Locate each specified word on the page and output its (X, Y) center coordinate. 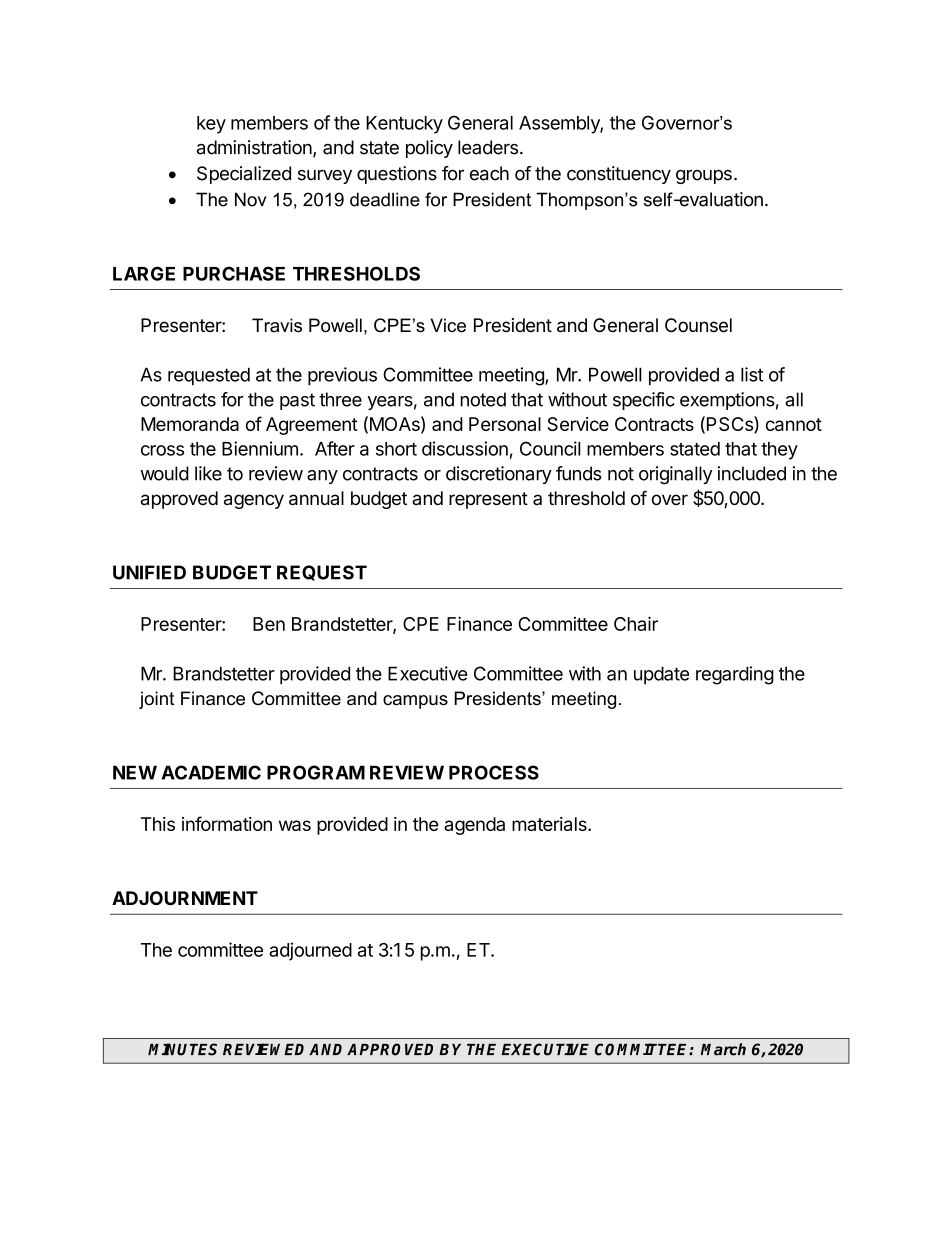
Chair (636, 623)
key (211, 125)
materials (550, 824)
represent (488, 500)
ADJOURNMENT (185, 898)
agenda (474, 826)
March (723, 1049)
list (752, 374)
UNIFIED (149, 572)
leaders (488, 147)
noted (483, 399)
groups (704, 176)
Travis (277, 325)
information (227, 823)
